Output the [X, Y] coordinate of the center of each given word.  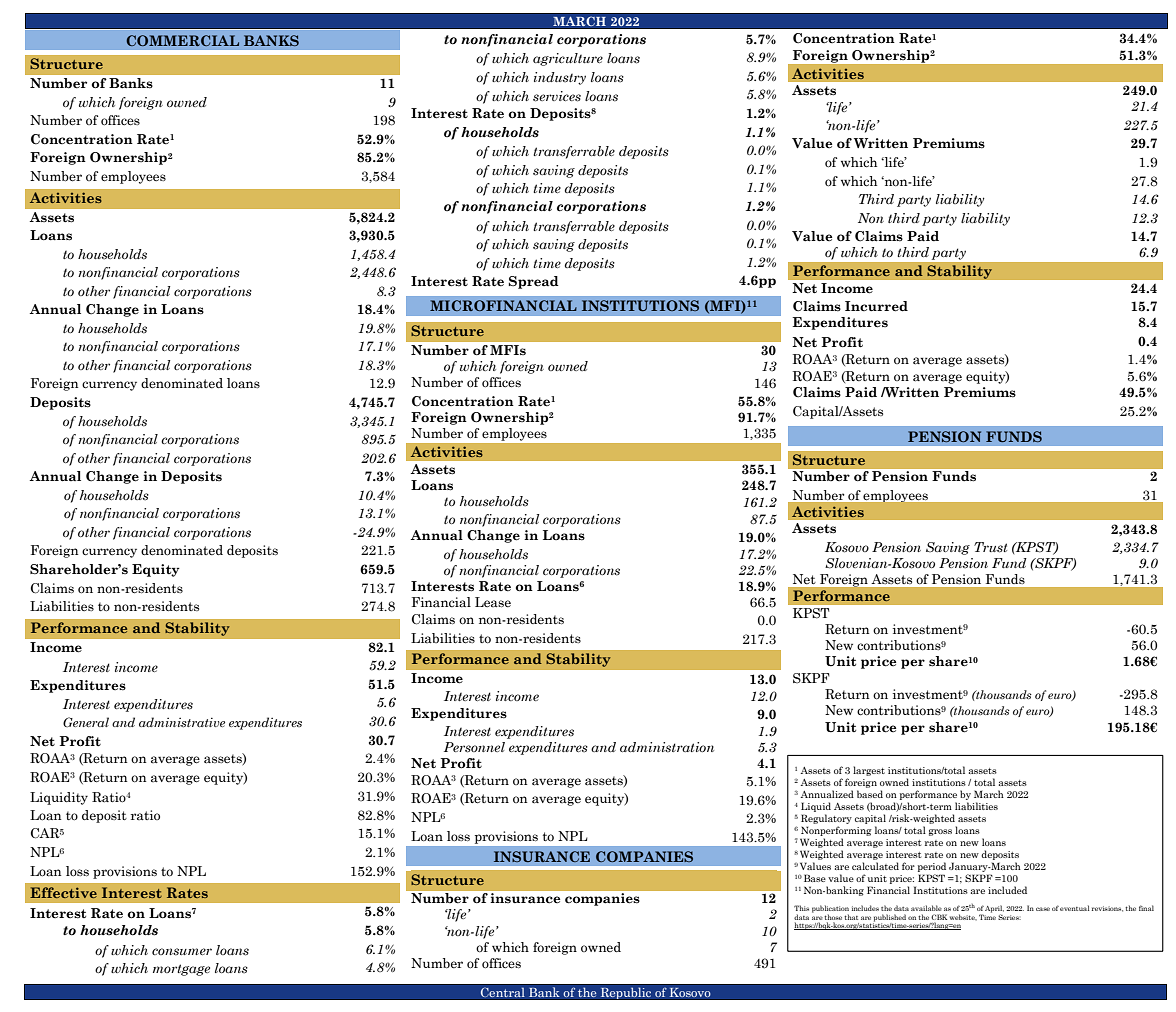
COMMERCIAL [182, 40]
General [86, 722]
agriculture [568, 59]
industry [560, 78]
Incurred [876, 306]
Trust [990, 547]
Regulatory [826, 820]
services [557, 96]
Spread [534, 282]
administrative [182, 722]
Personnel [474, 747]
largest [869, 771]
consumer [182, 952]
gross [940, 832]
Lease [493, 602]
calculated [875, 866]
